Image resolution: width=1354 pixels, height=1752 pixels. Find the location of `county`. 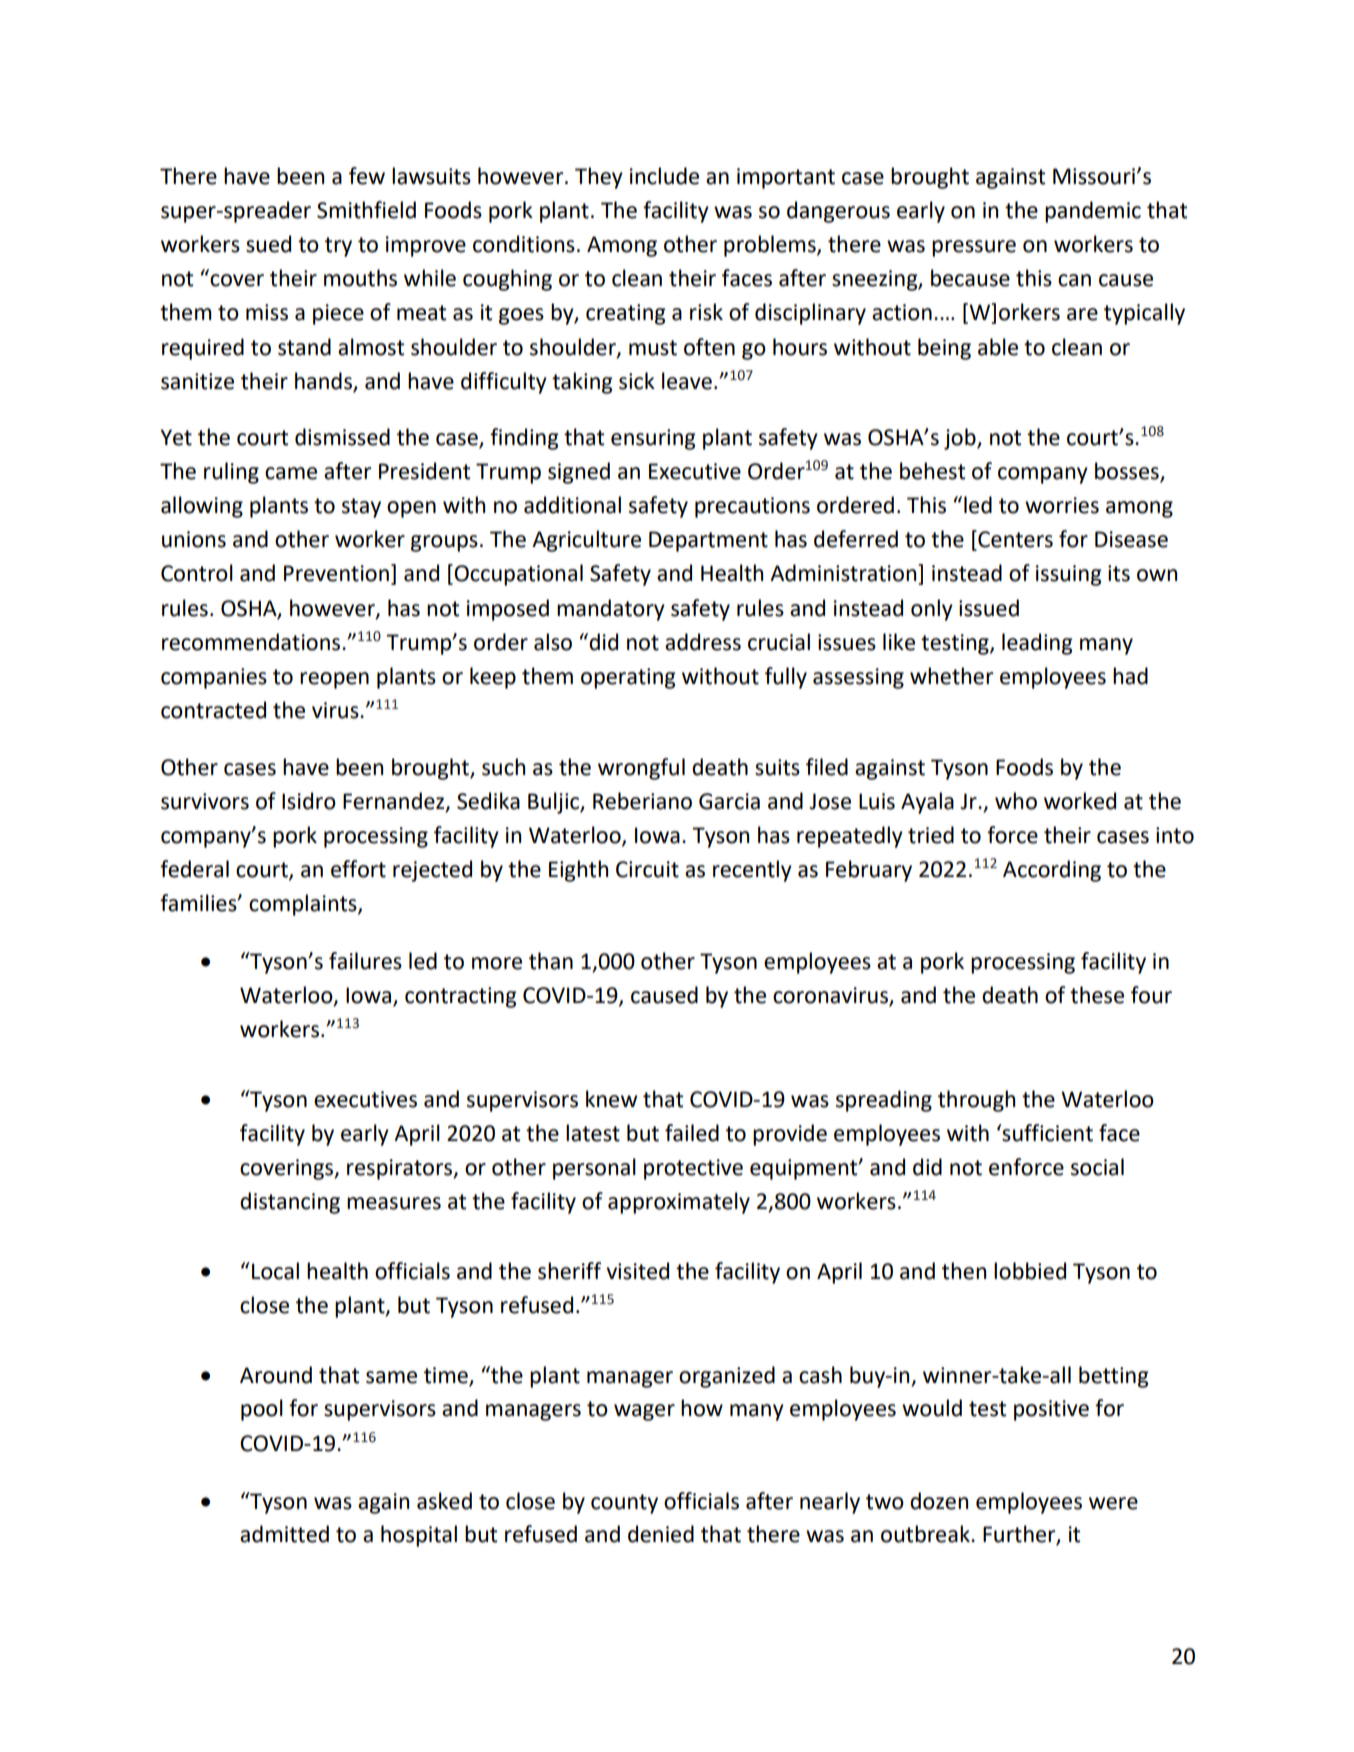

county is located at coordinates (624, 1504).
